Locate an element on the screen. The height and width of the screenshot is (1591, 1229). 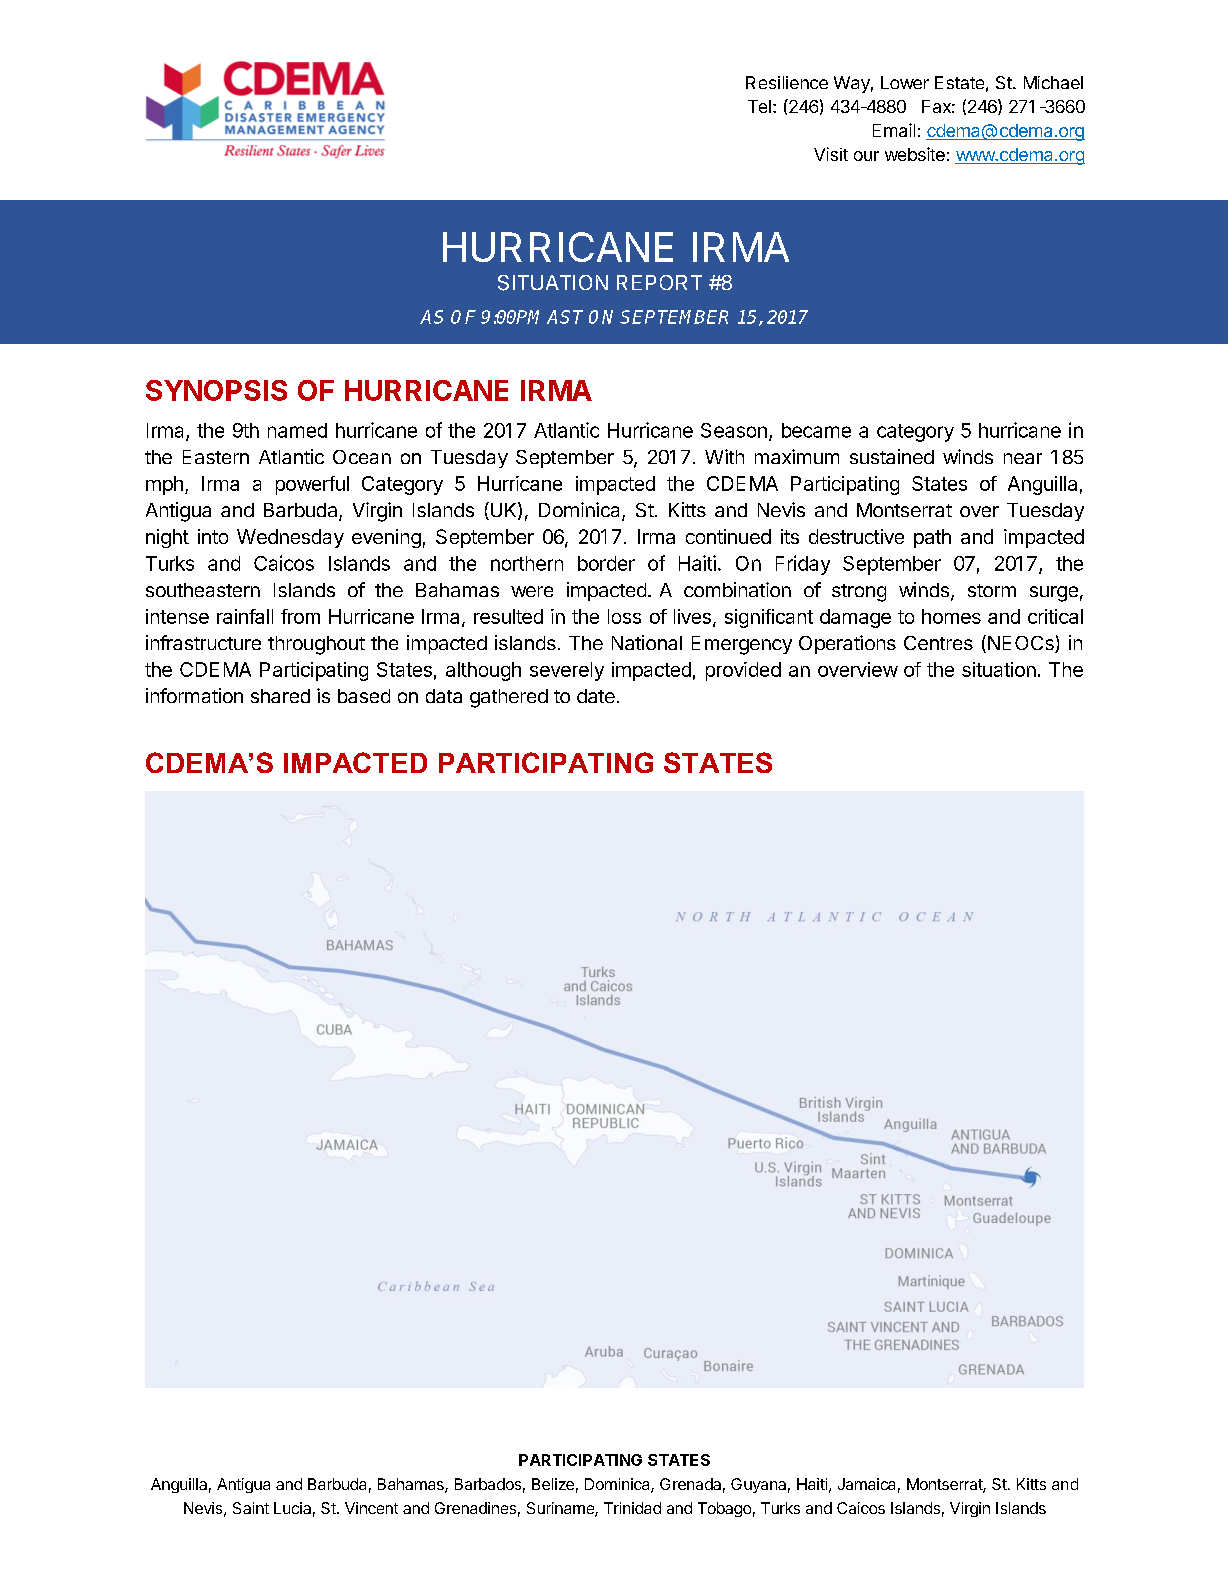
shared is located at coordinates (280, 696).
